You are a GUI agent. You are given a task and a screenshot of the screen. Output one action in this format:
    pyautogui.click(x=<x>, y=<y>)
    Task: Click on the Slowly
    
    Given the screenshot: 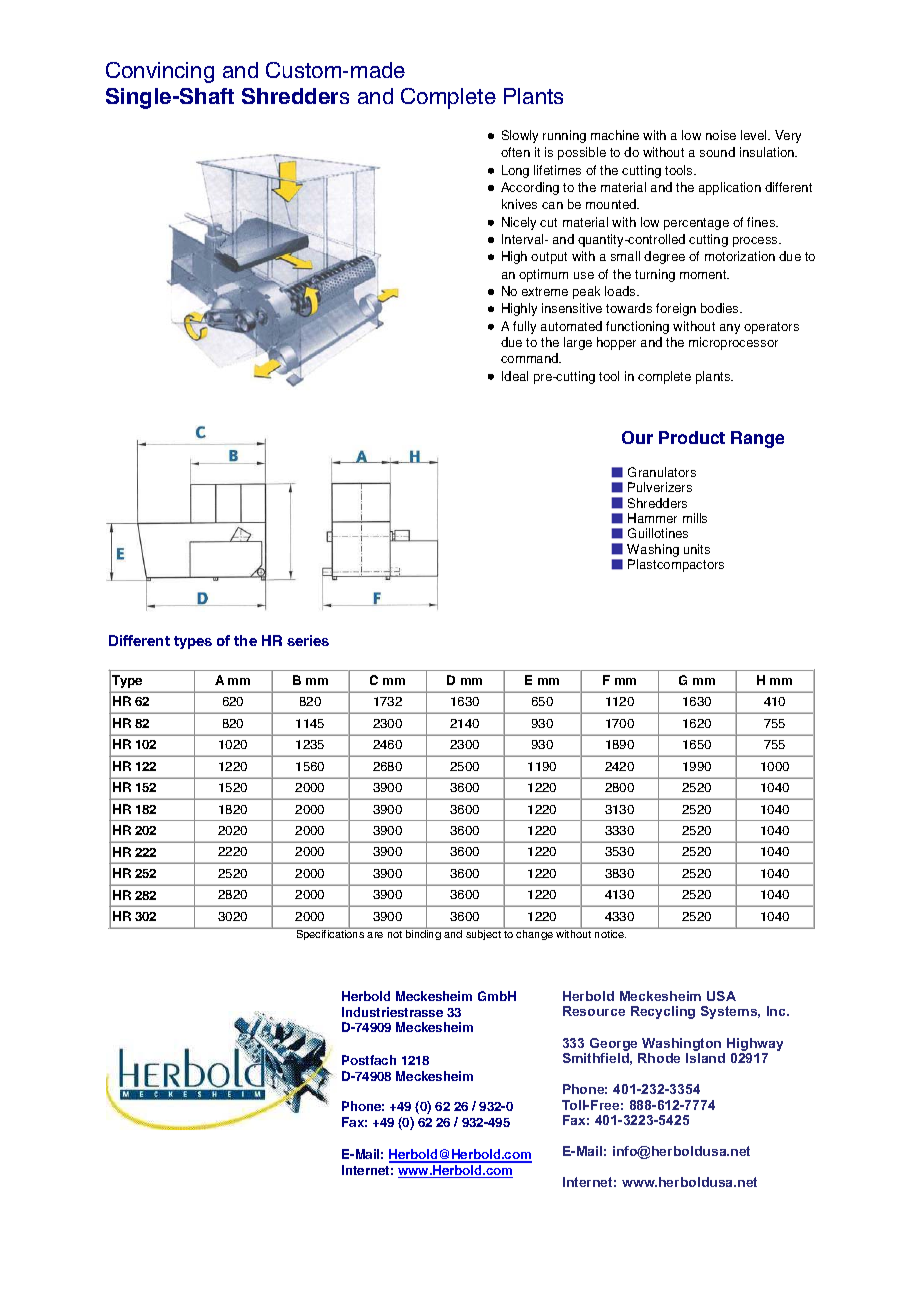 What is the action you would take?
    pyautogui.click(x=520, y=136)
